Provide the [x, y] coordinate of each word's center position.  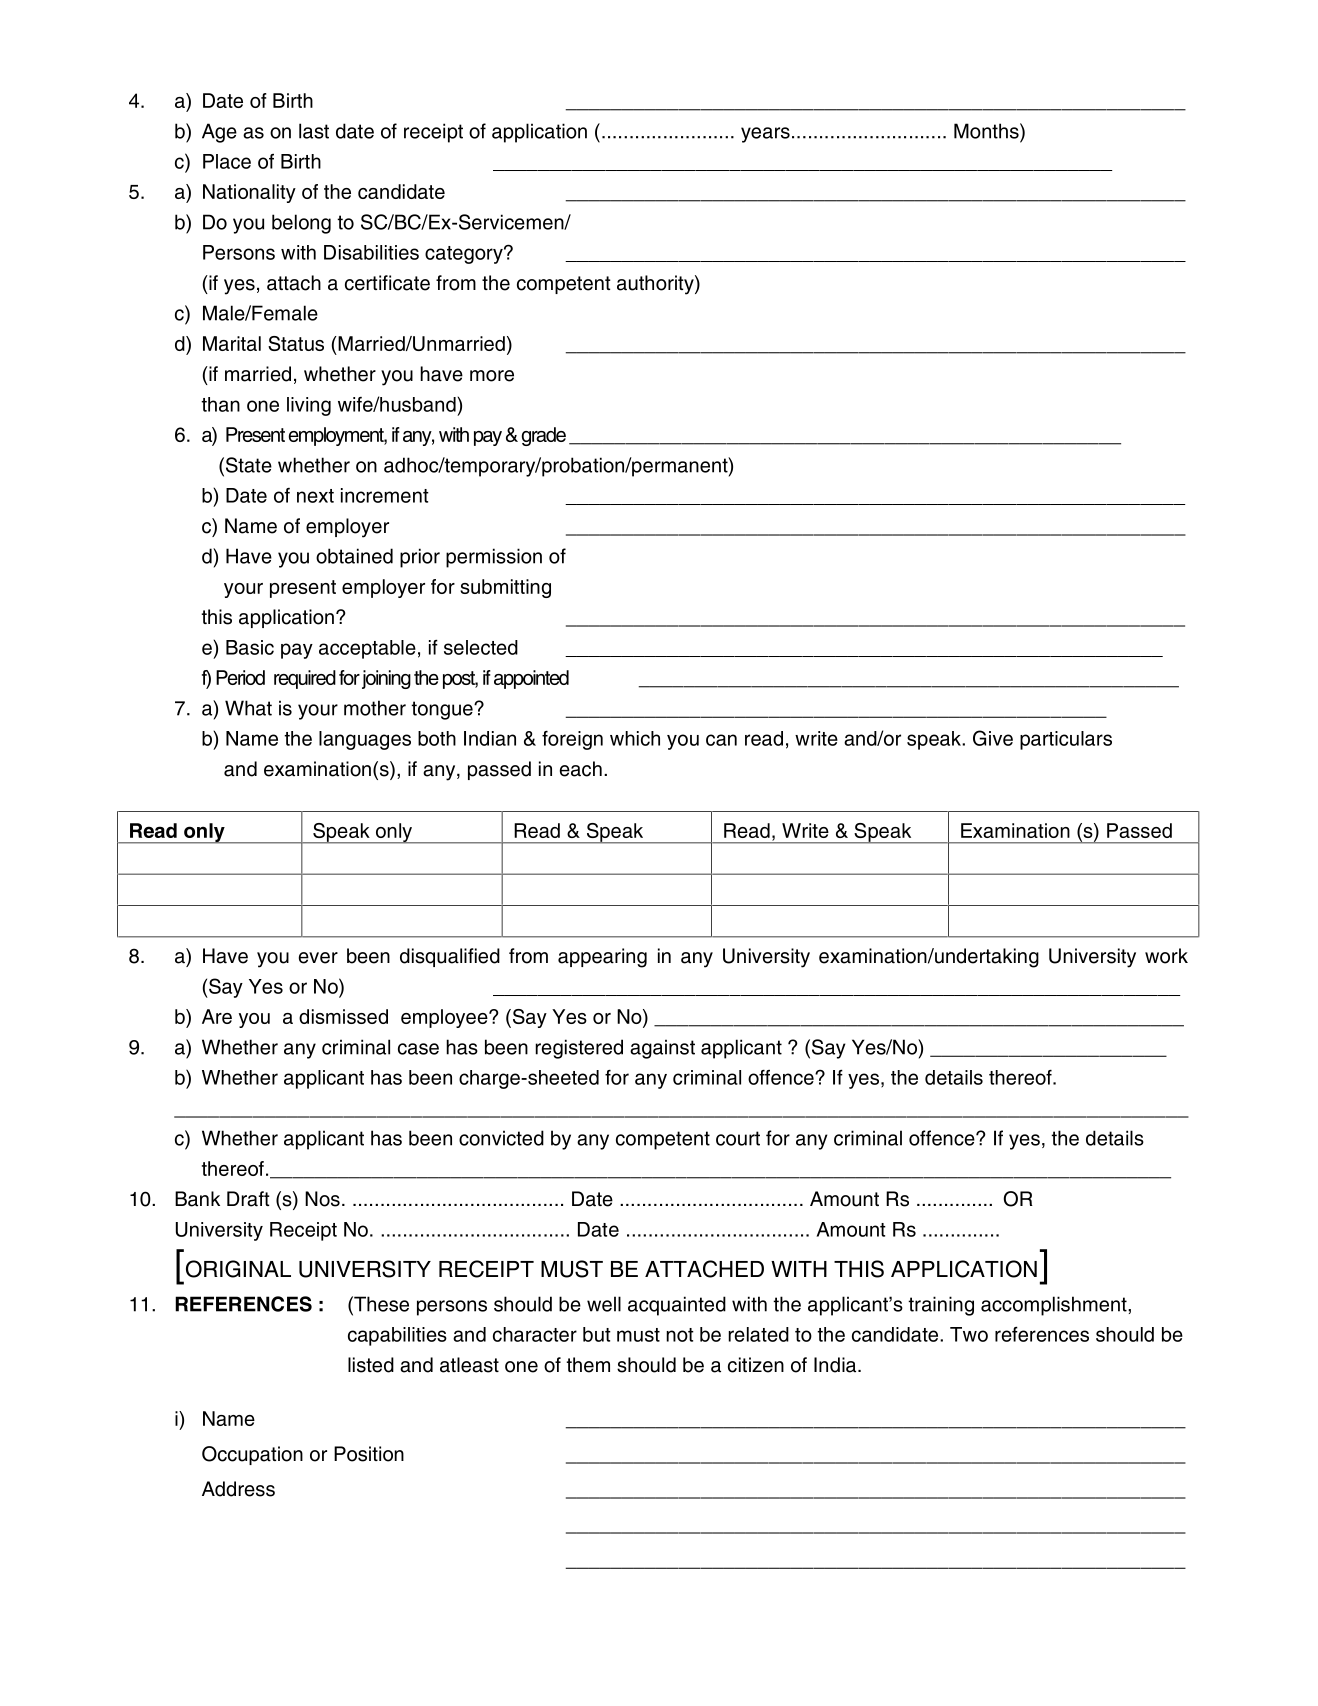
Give [993, 738]
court [738, 1138]
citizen [756, 1365]
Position [369, 1454]
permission [494, 558]
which [635, 738]
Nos [322, 1199]
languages [365, 740]
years [765, 135]
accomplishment [1055, 1306]
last [314, 131]
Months [987, 131]
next [315, 496]
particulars [1066, 740]
